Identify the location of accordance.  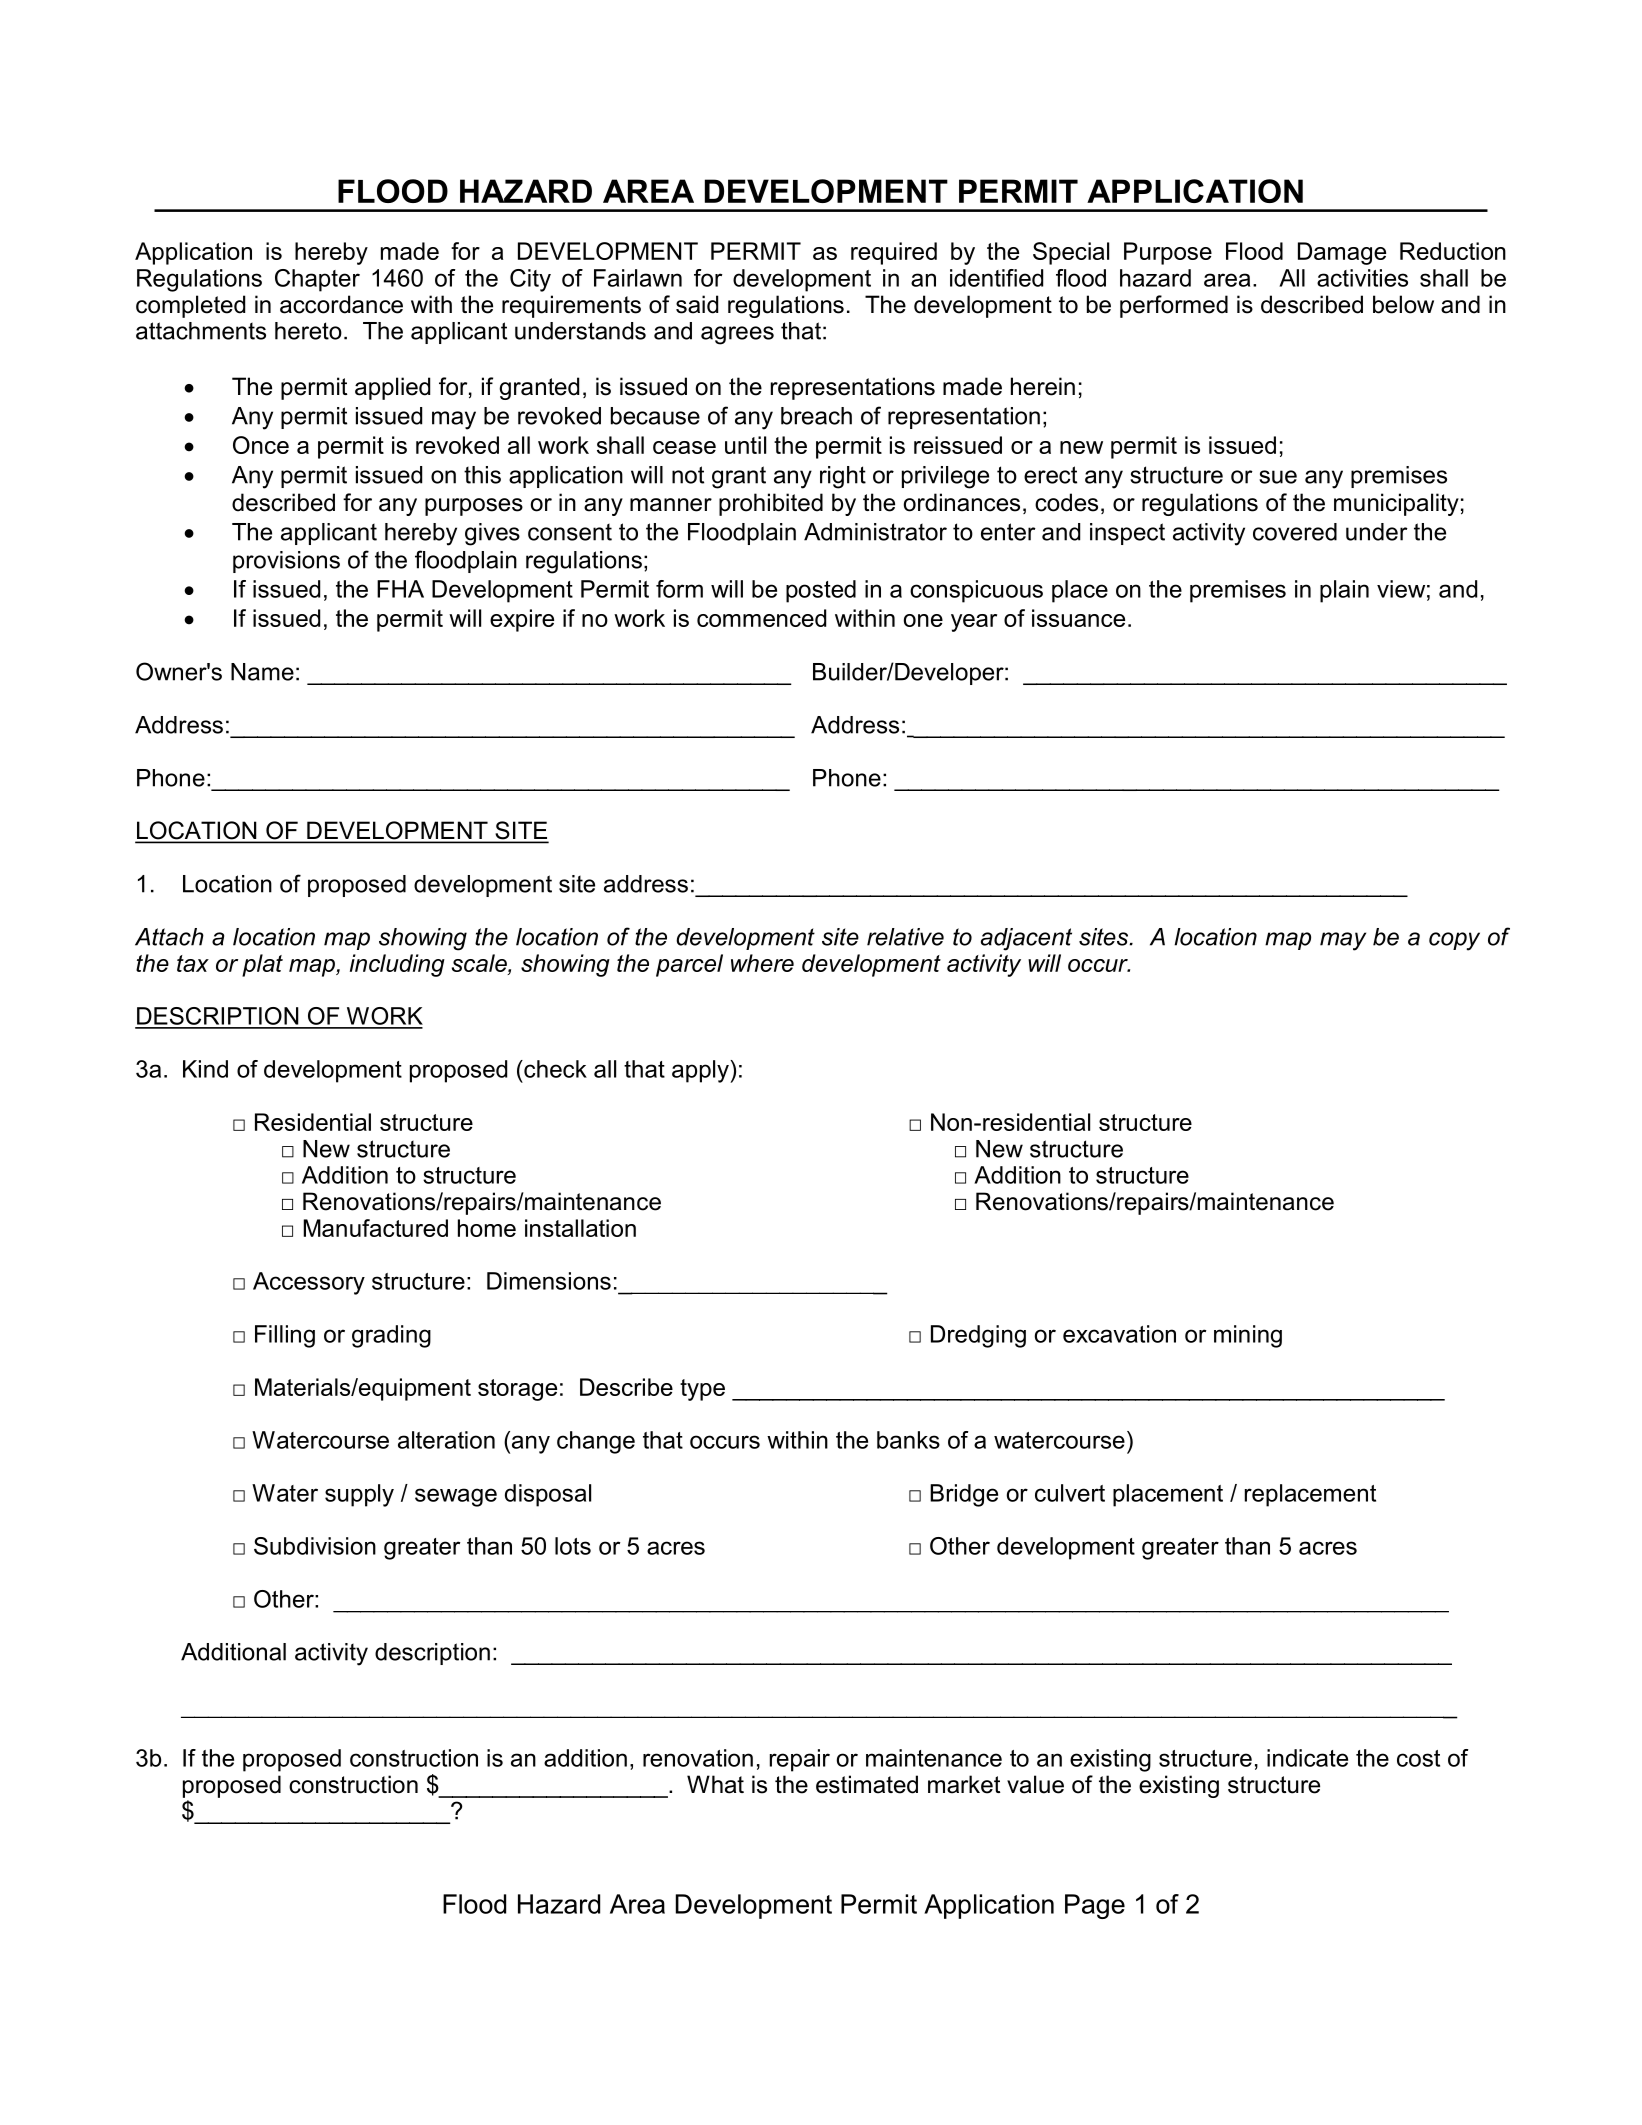
(341, 304).
